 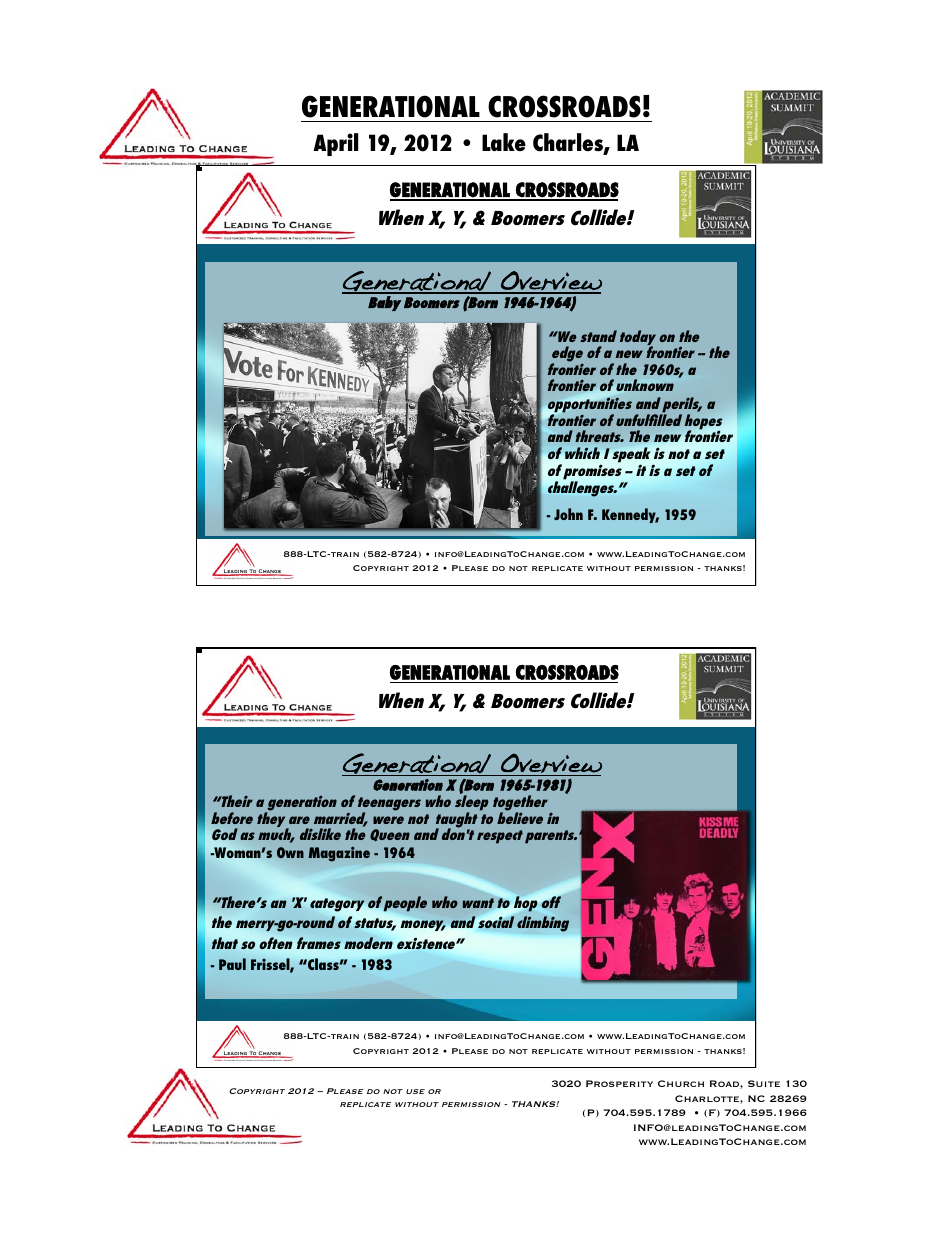 I want to click on Prosperity, so click(x=619, y=1083).
